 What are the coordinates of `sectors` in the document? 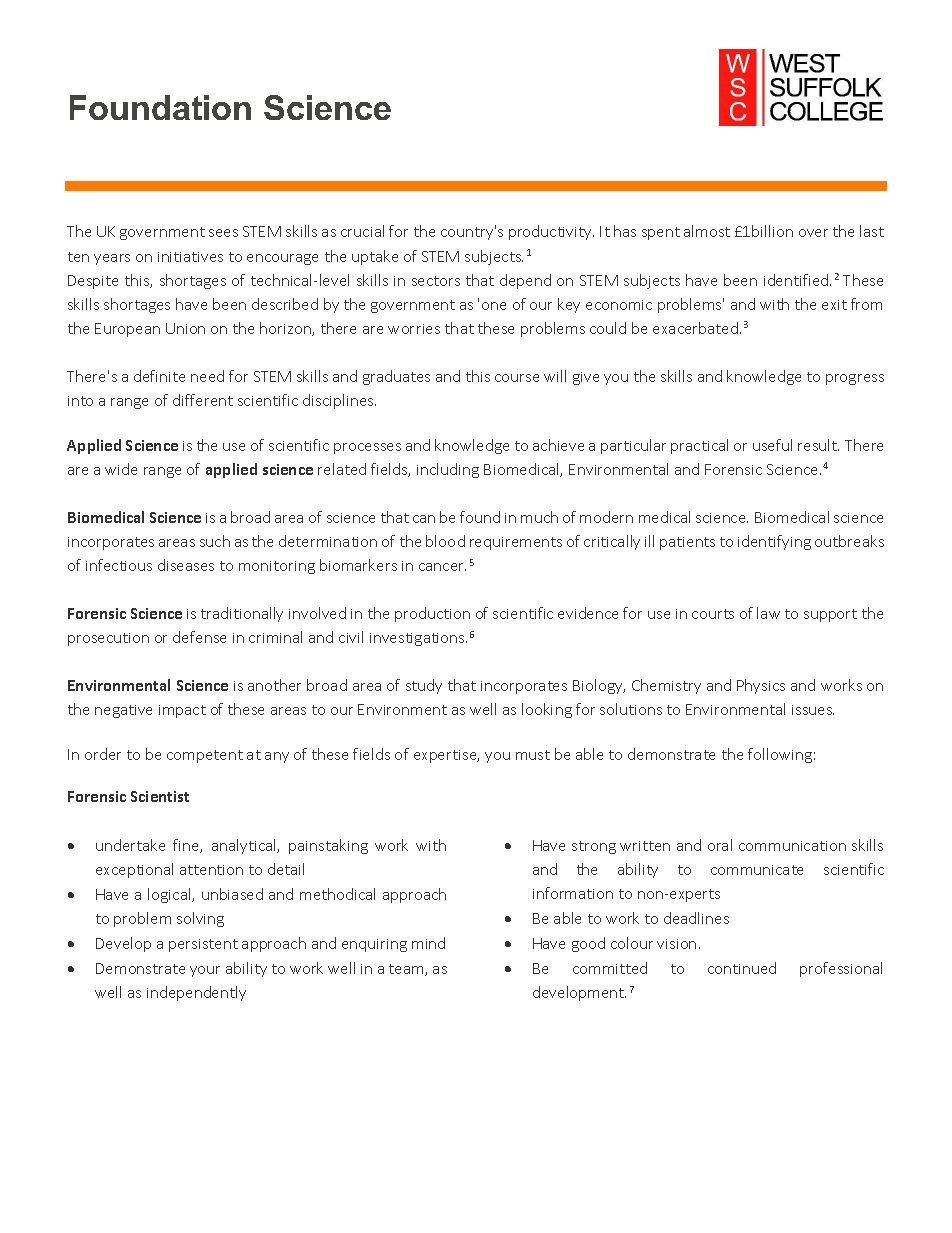 It's located at (436, 281).
